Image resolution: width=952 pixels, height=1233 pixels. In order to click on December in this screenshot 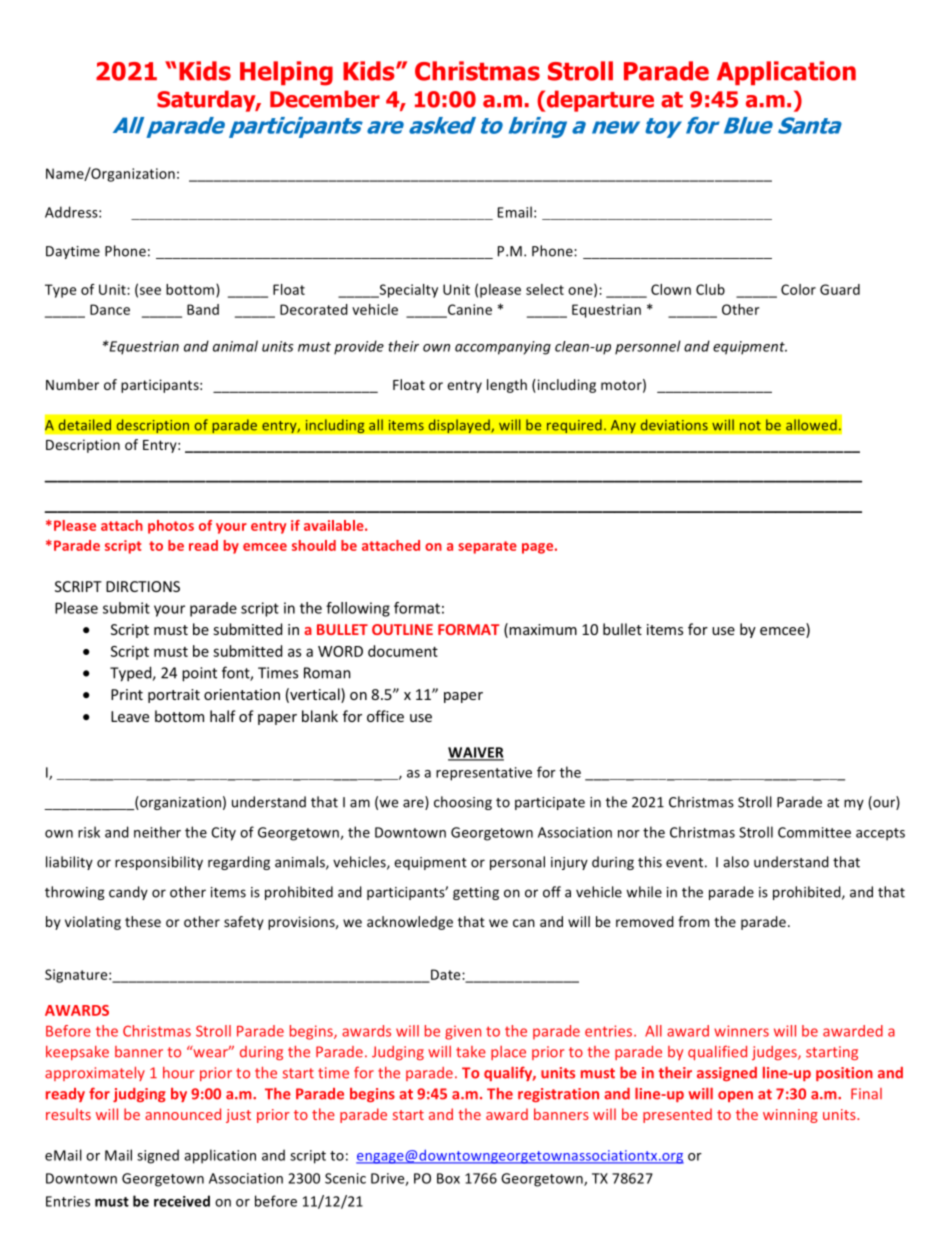, I will do `click(325, 99)`.
